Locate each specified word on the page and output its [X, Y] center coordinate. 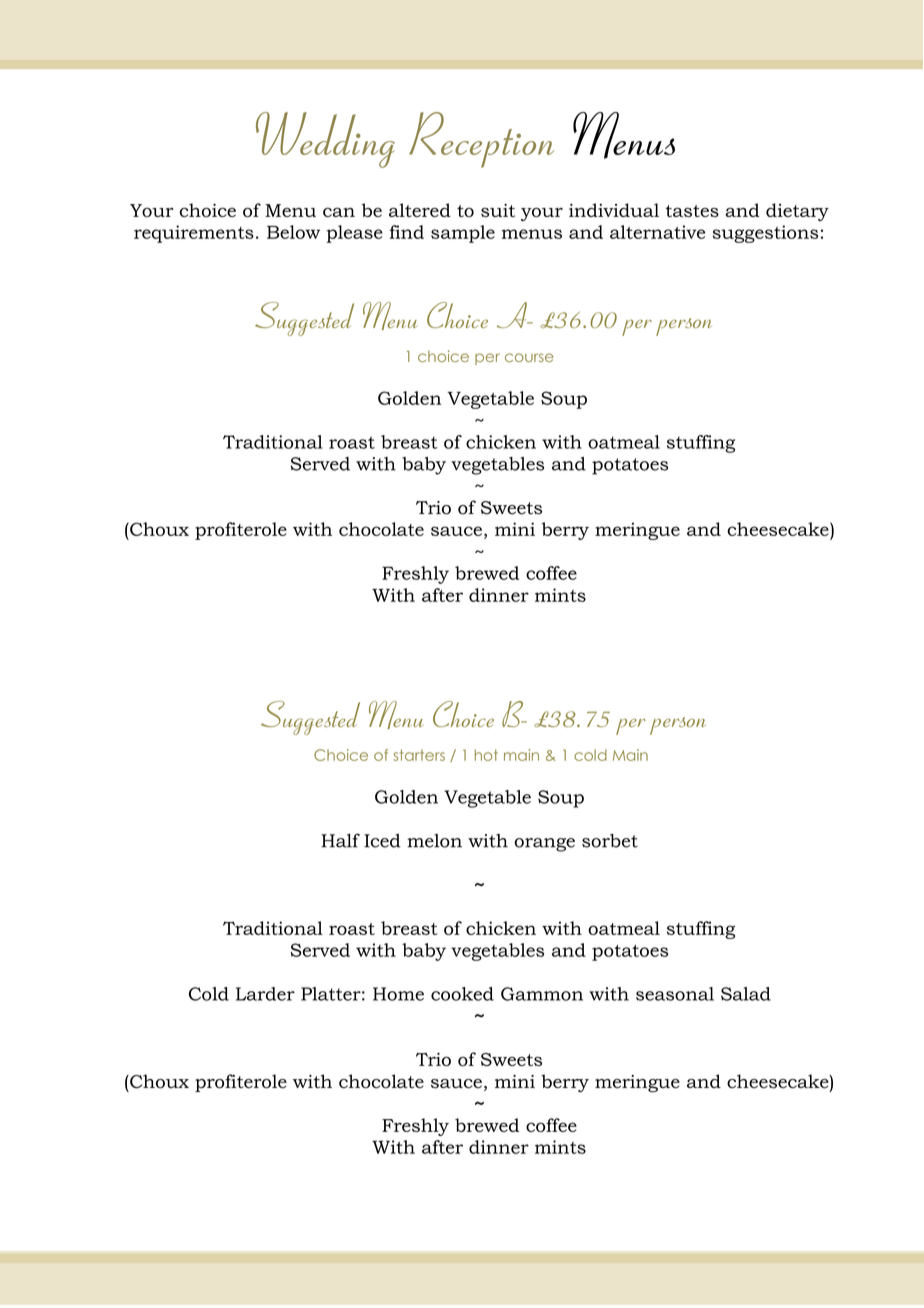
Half [340, 840]
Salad [746, 994]
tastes [692, 211]
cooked [462, 994]
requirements [194, 234]
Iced [382, 841]
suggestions [765, 234]
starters [419, 755]
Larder [265, 994]
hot [486, 755]
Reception [481, 140]
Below [293, 232]
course [529, 357]
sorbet [610, 841]
